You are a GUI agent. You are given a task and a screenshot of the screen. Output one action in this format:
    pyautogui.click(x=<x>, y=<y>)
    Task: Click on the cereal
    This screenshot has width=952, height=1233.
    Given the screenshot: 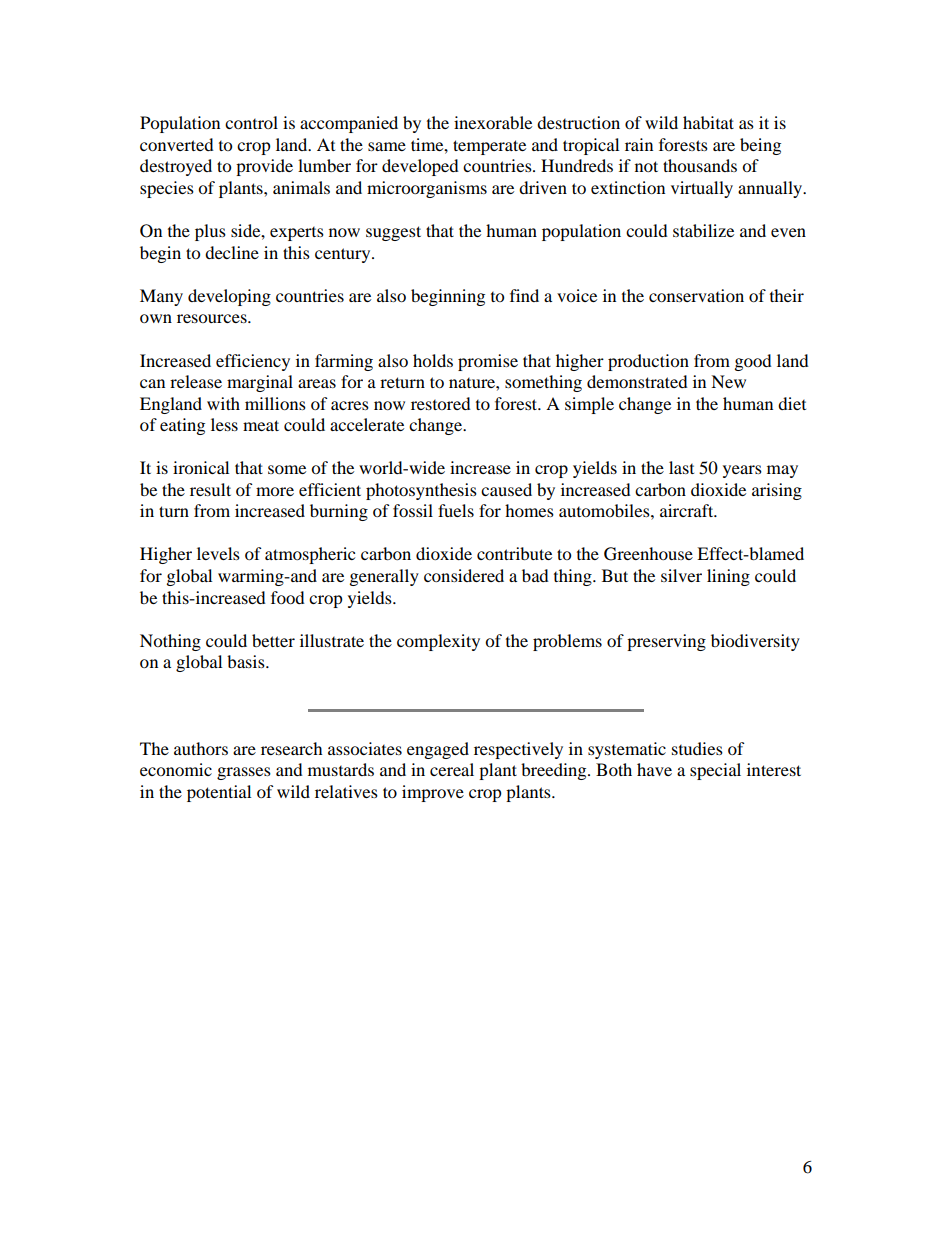 What is the action you would take?
    pyautogui.click(x=452, y=769)
